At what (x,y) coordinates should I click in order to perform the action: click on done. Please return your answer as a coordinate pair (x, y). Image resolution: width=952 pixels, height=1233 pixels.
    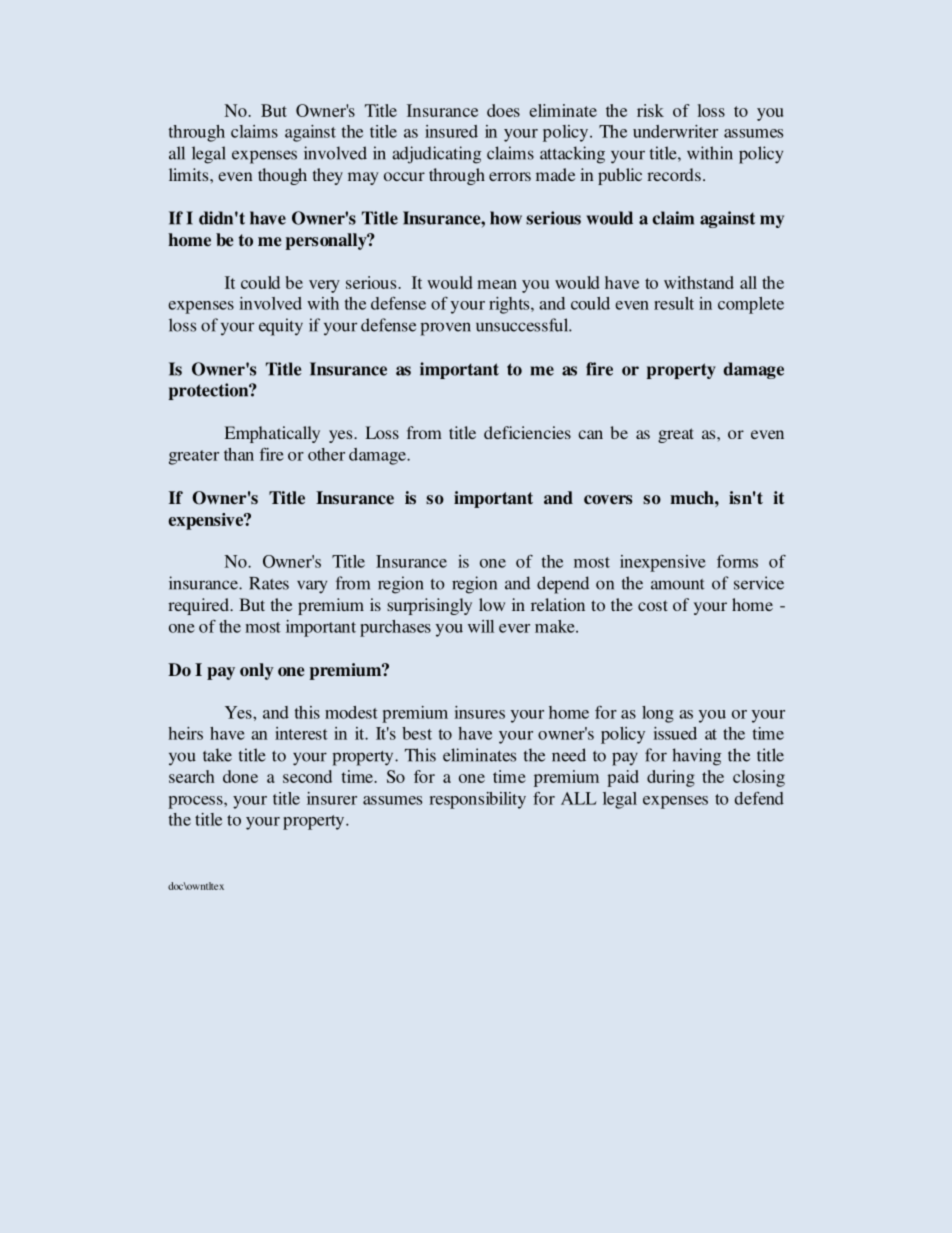
    Looking at the image, I should click on (240, 776).
